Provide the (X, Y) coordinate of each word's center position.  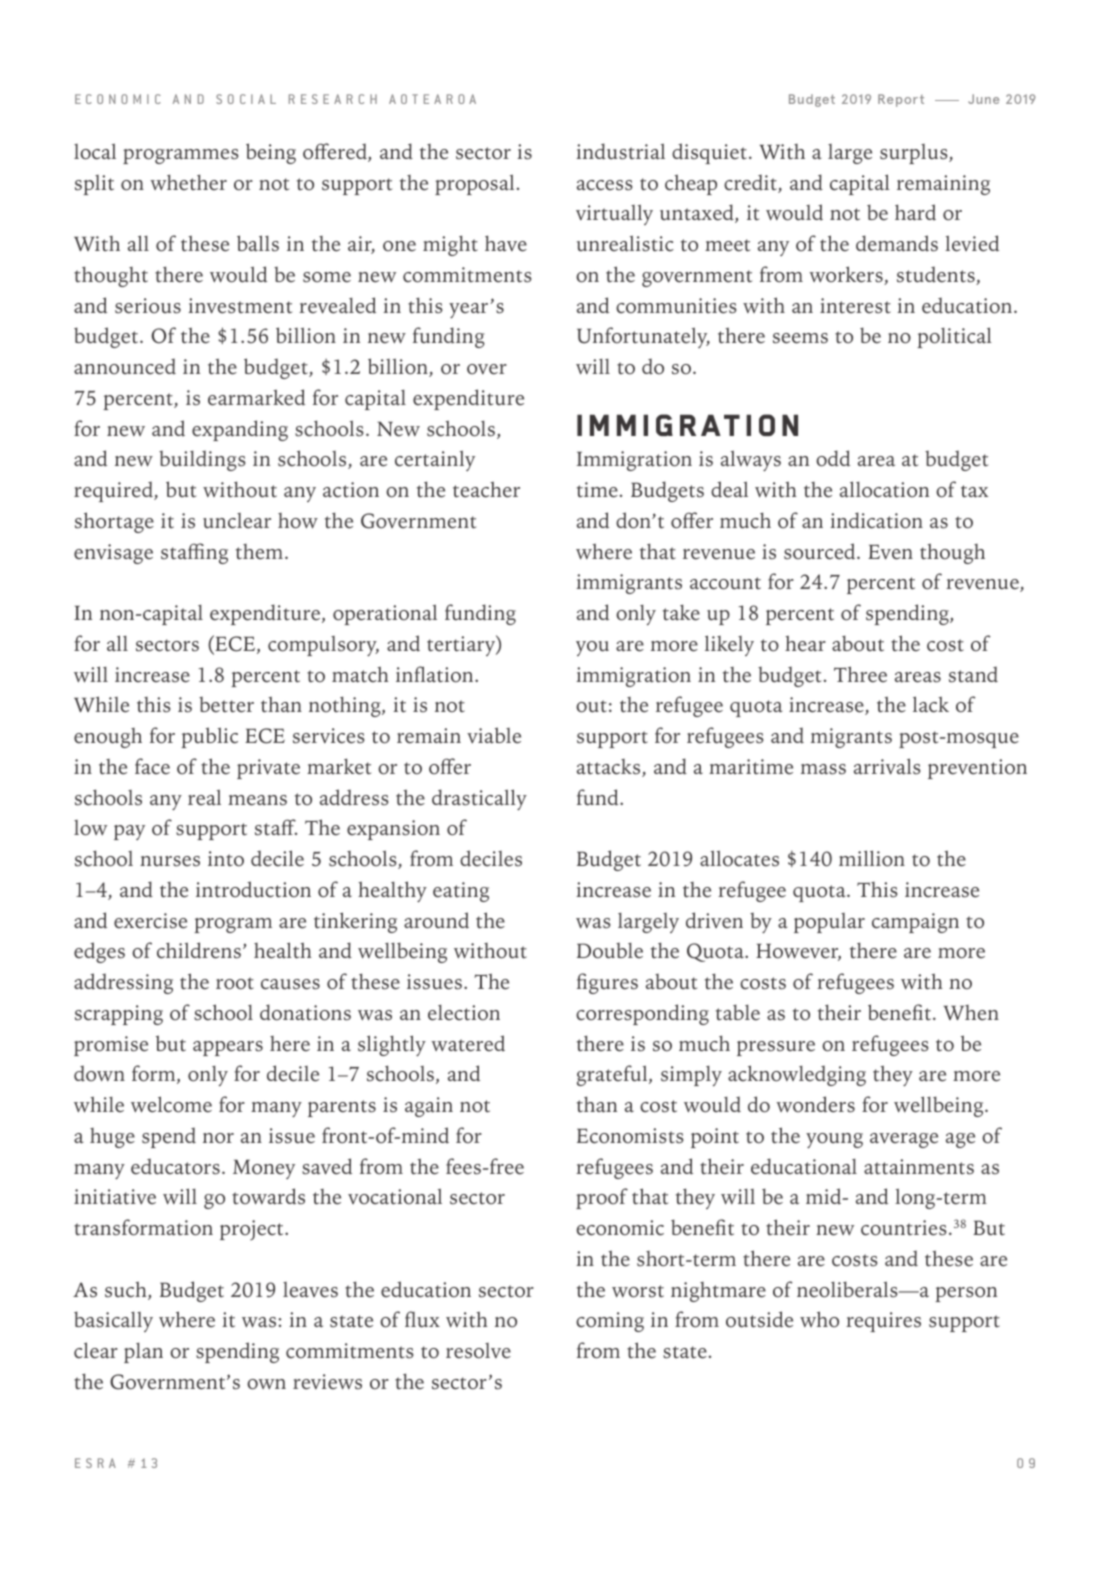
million (872, 858)
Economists (630, 1136)
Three (860, 674)
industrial (620, 151)
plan (143, 1353)
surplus (915, 154)
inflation (436, 674)
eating (461, 892)
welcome (171, 1104)
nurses (170, 861)
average (904, 1140)
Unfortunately (643, 337)
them (259, 552)
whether (188, 182)
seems (800, 338)
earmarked (256, 397)
